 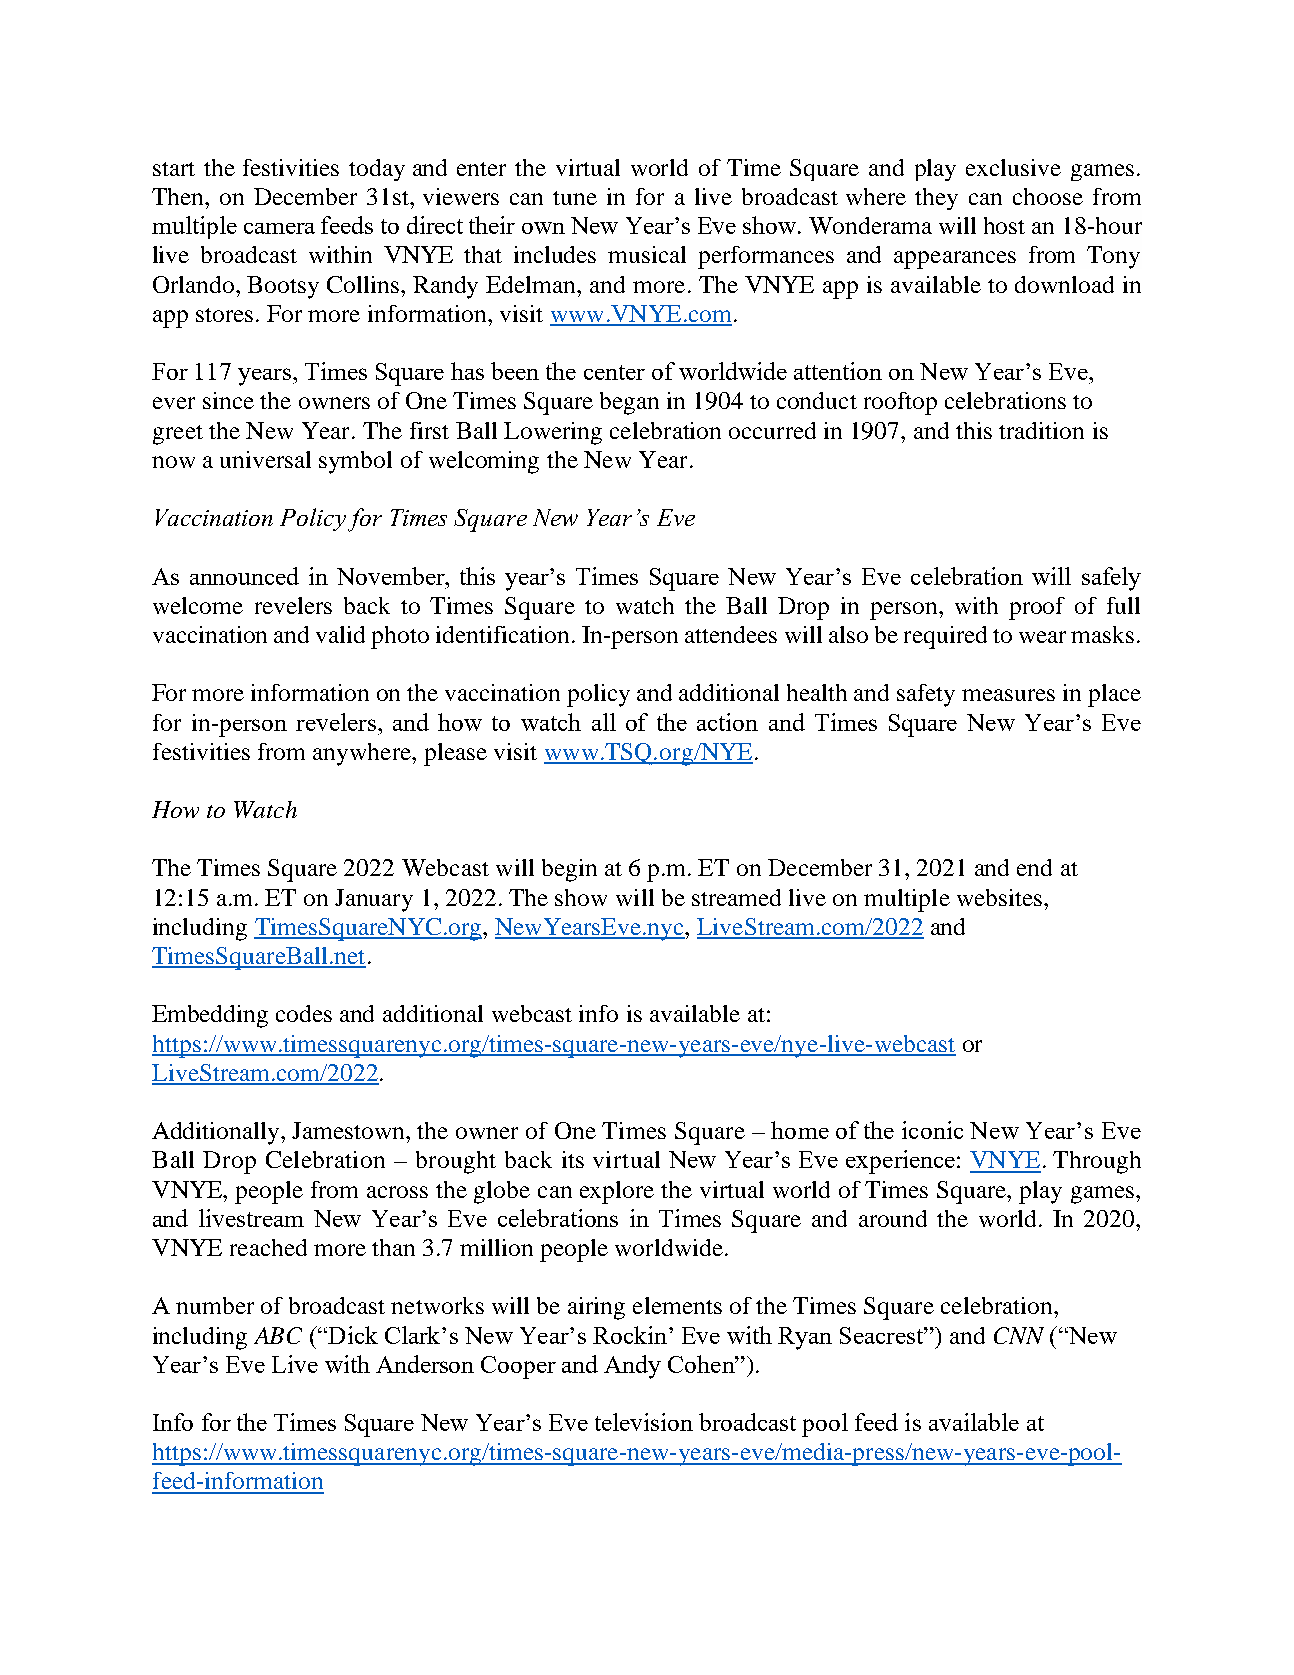 I want to click on please, so click(x=455, y=754).
